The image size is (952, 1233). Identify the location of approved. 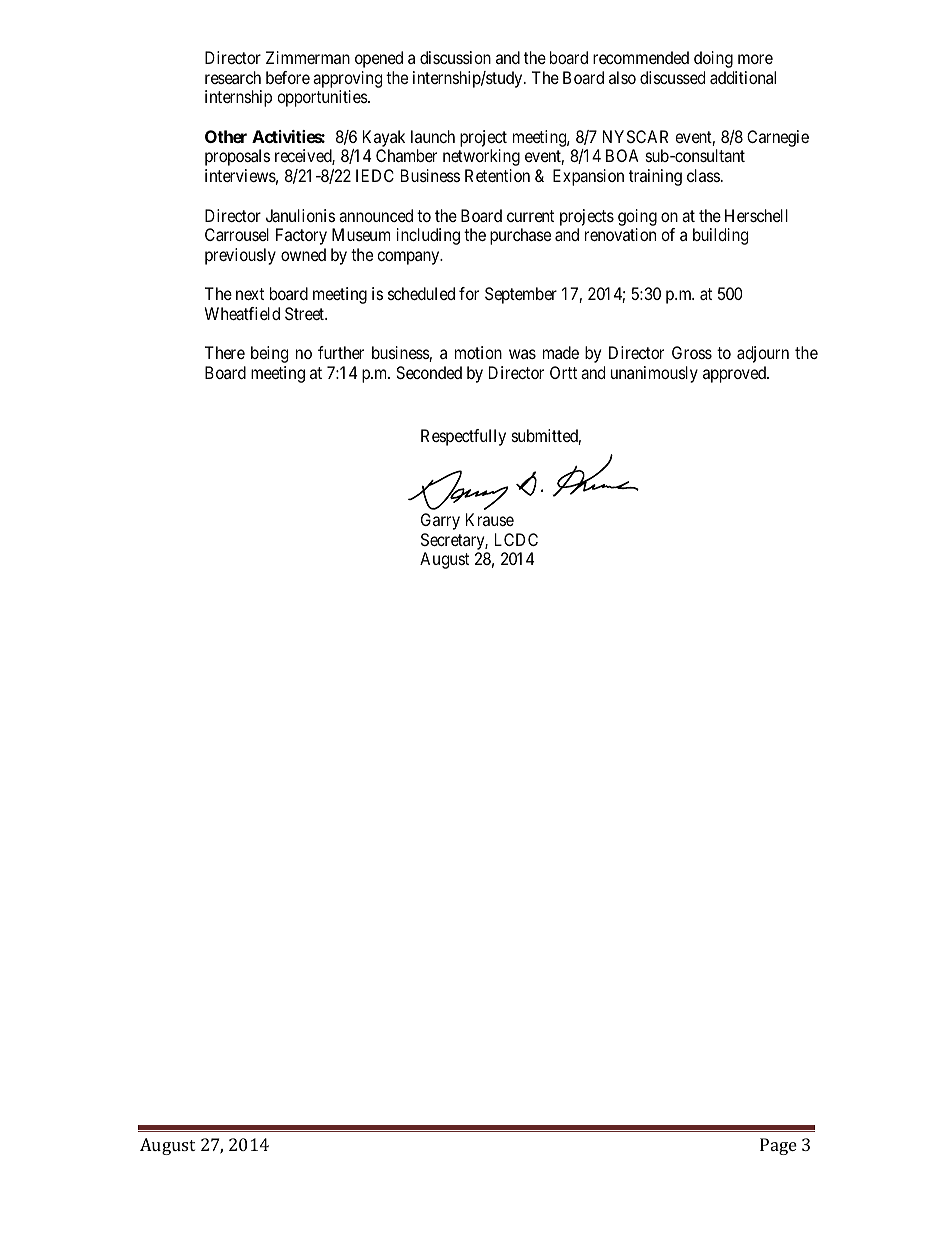
(735, 374).
